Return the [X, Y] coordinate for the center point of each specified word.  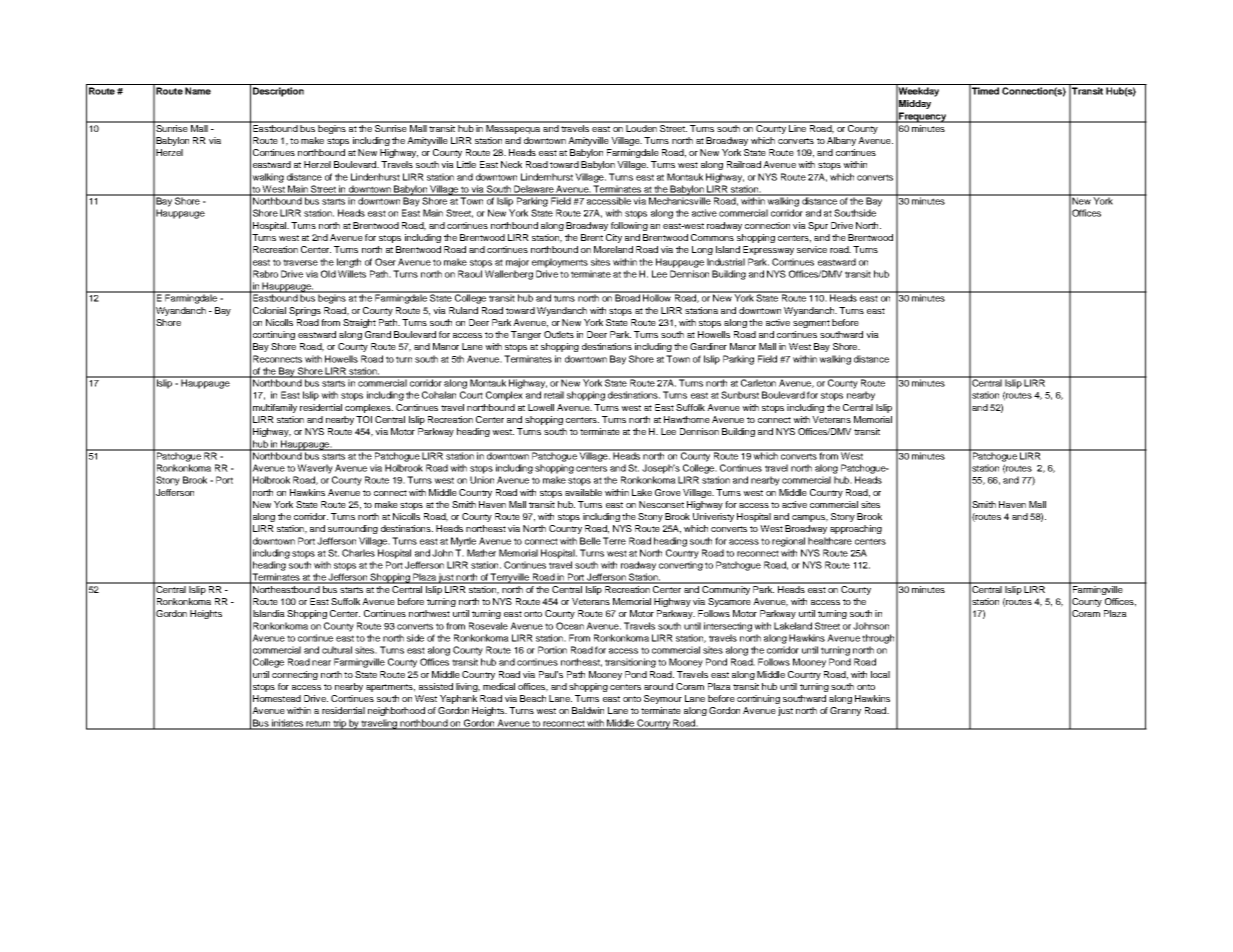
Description [278, 92]
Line [797, 127]
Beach [533, 698]
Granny [845, 711]
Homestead [277, 698]
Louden [641, 127]
